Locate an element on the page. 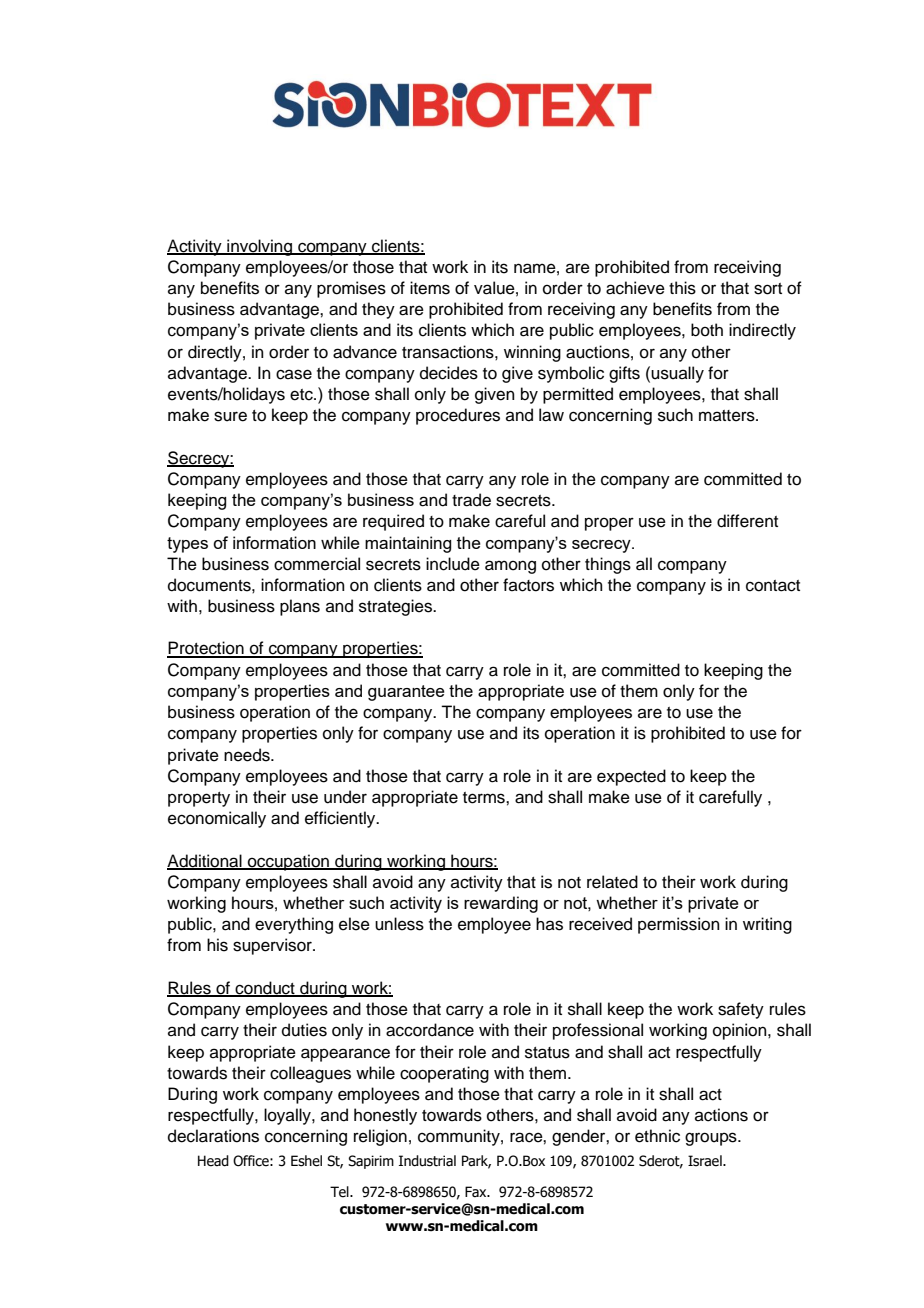 The image size is (924, 1308). needs is located at coordinates (248, 755).
